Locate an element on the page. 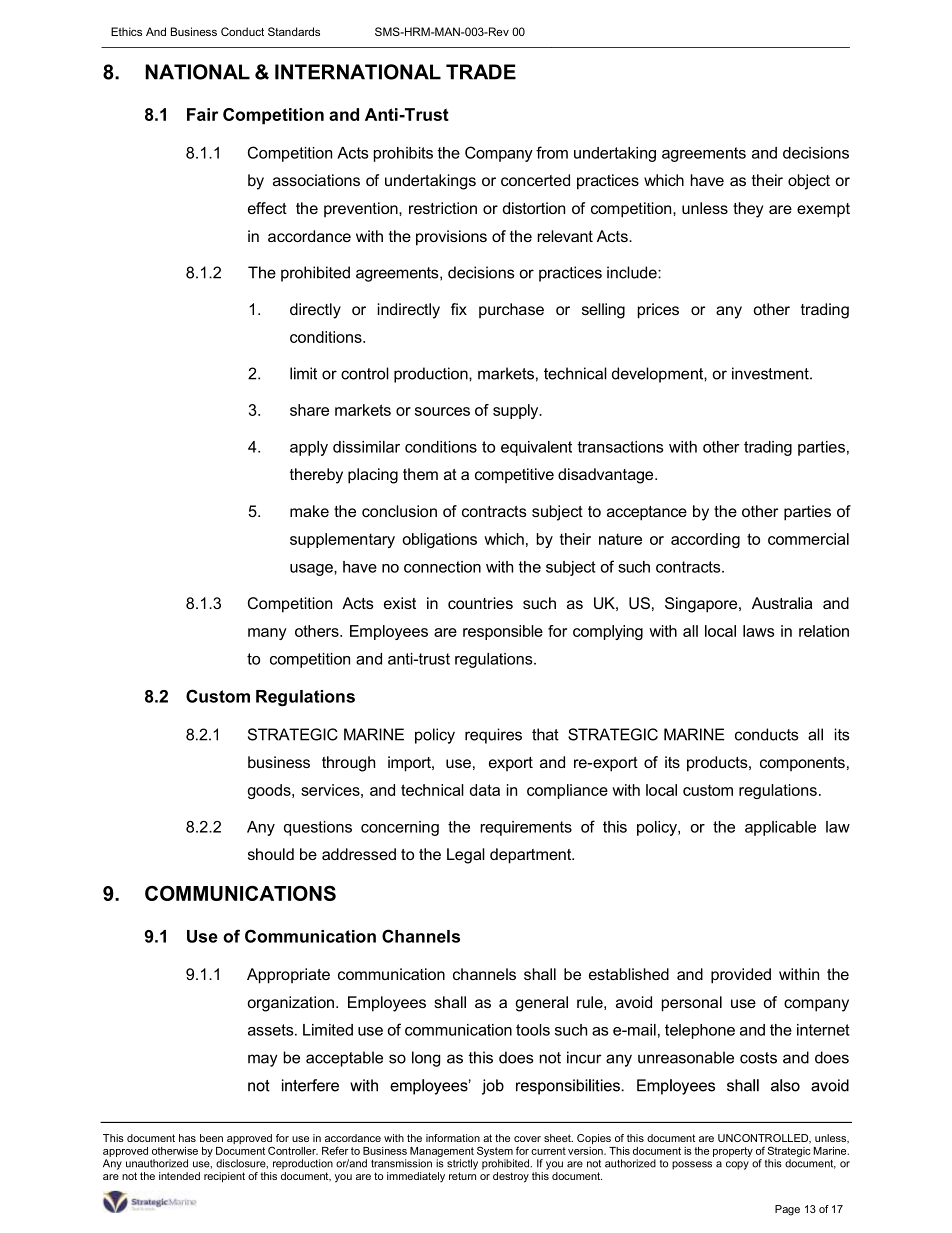 This document has height=1233, width=952. laws is located at coordinates (758, 631).
